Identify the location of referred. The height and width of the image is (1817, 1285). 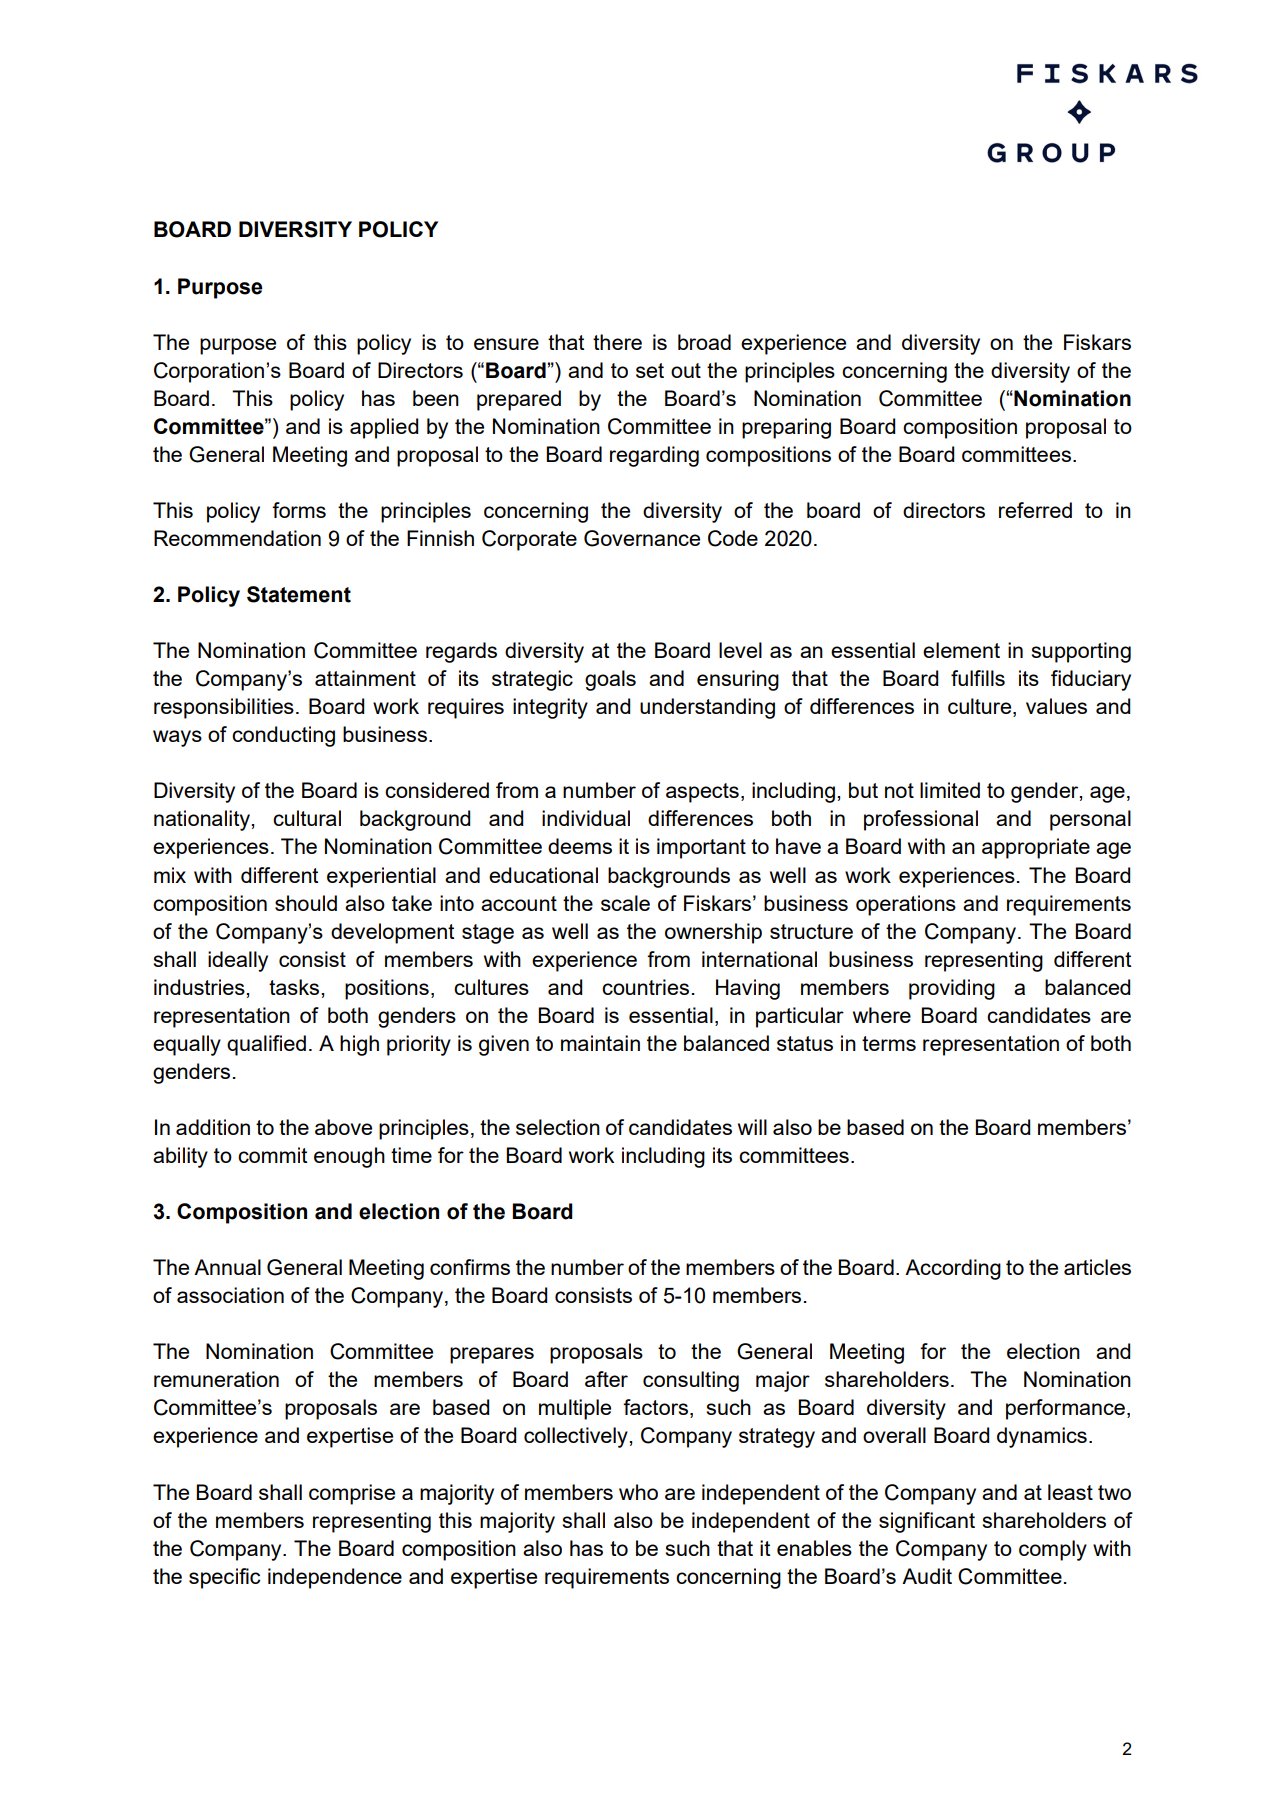
(1035, 510).
